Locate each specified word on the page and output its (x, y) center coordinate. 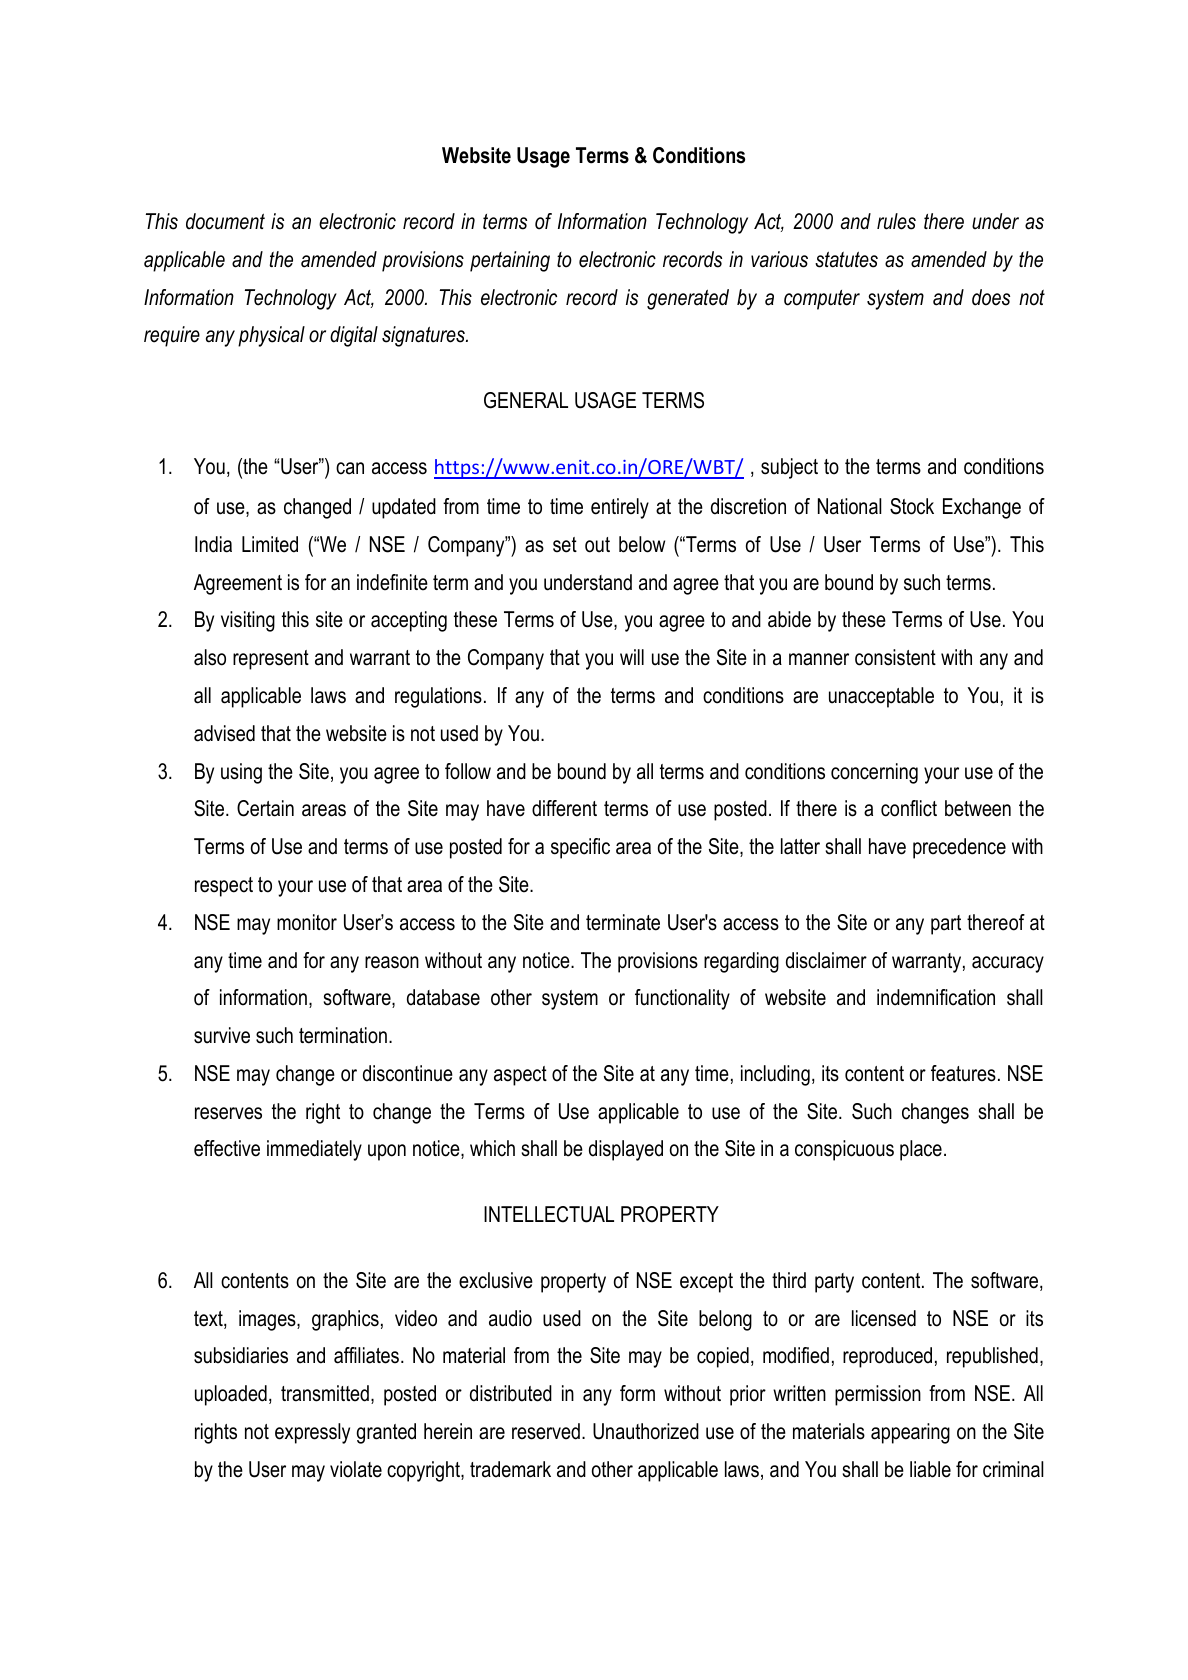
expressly (312, 1433)
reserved (546, 1431)
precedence (959, 848)
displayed (626, 1150)
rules (896, 221)
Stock (912, 506)
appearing (910, 1433)
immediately (314, 1150)
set (565, 545)
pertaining (510, 261)
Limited (270, 544)
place (921, 1150)
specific (580, 848)
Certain (265, 808)
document (225, 221)
